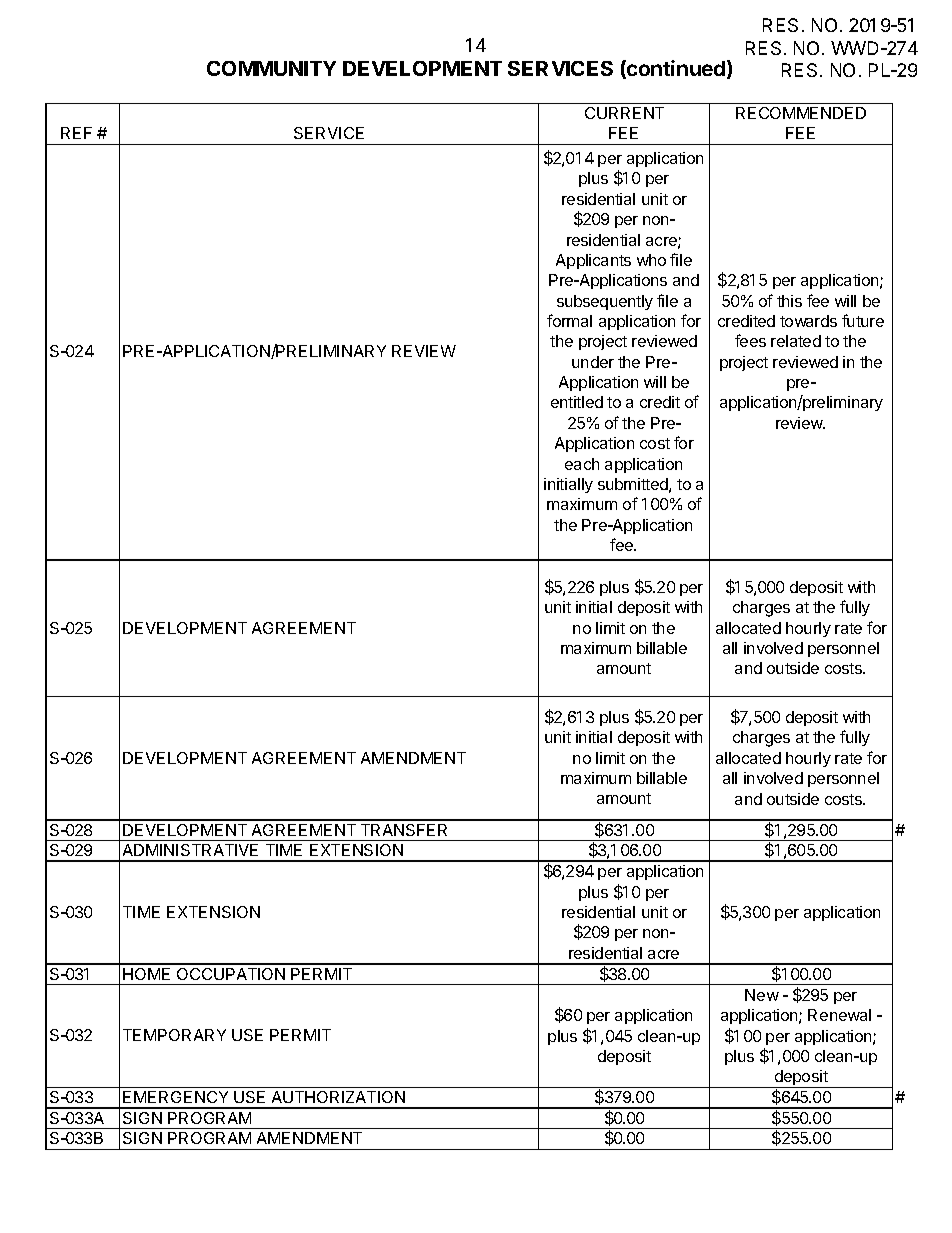 Image resolution: width=952 pixels, height=1233 pixels. What do you see at coordinates (174, 1035) in the document?
I see `TEMPORARY` at bounding box center [174, 1035].
